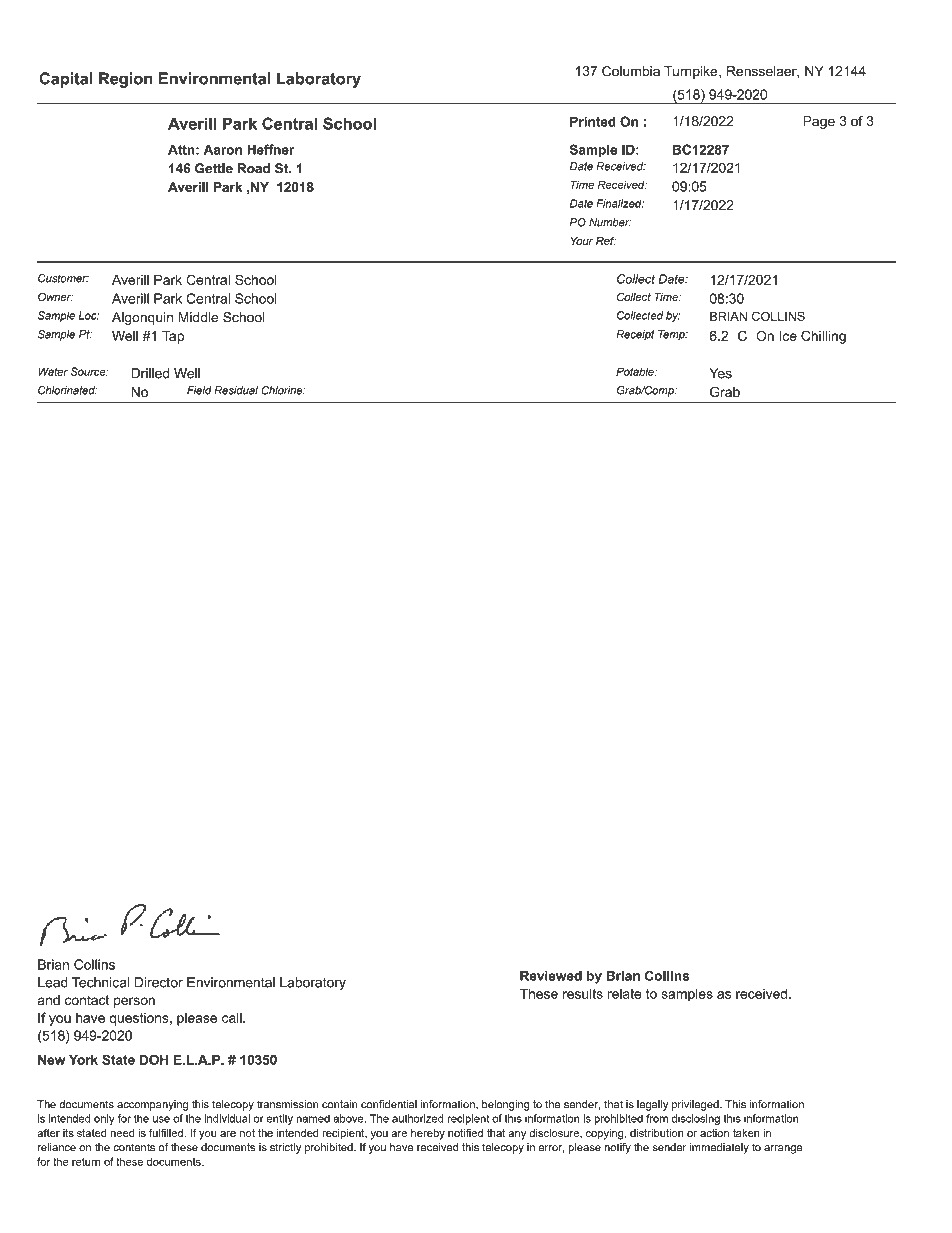 The height and width of the screenshot is (1233, 952). Describe the element at coordinates (582, 241) in the screenshot. I see `Your` at that location.
